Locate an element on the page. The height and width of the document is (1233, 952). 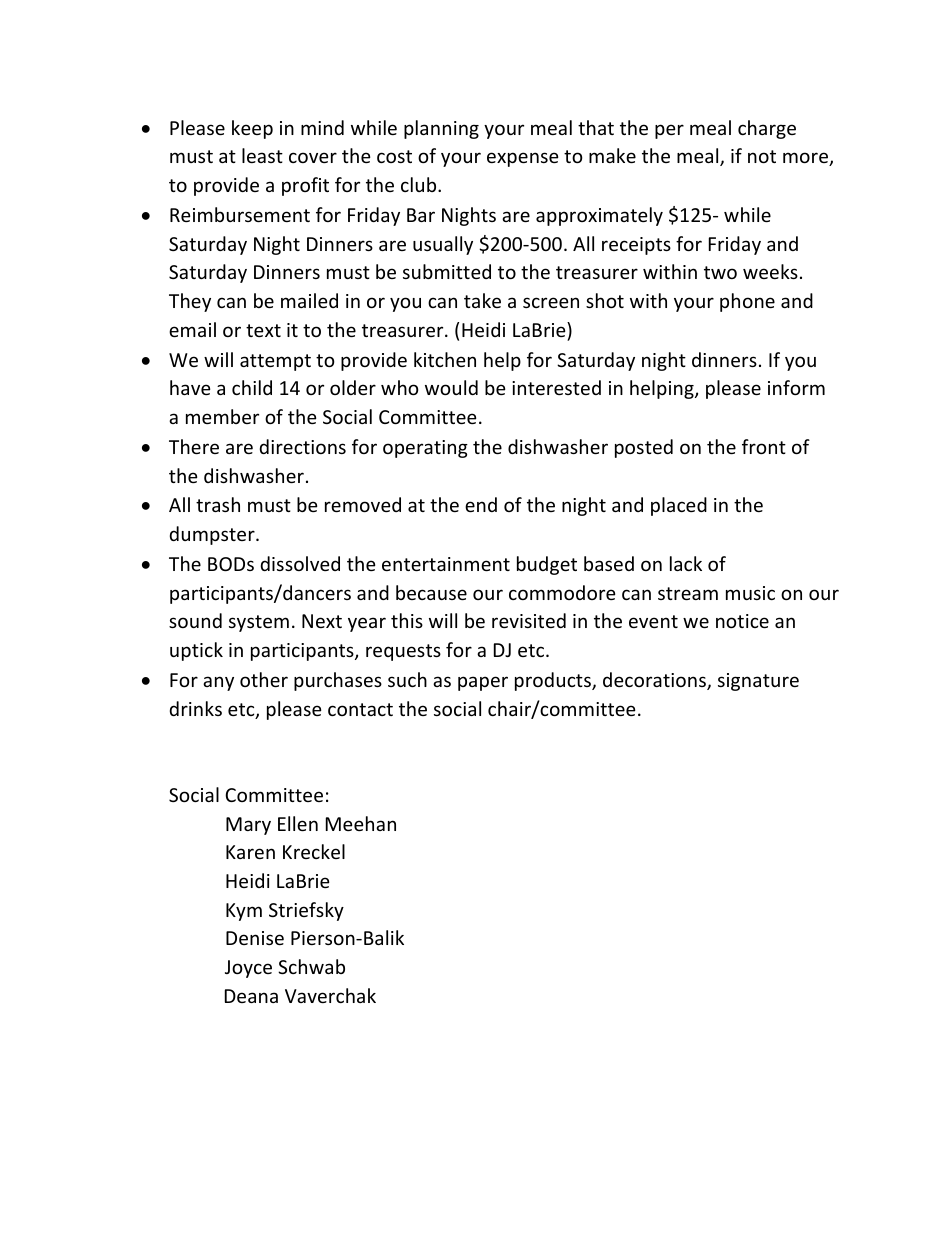
Meehan is located at coordinates (361, 823).
